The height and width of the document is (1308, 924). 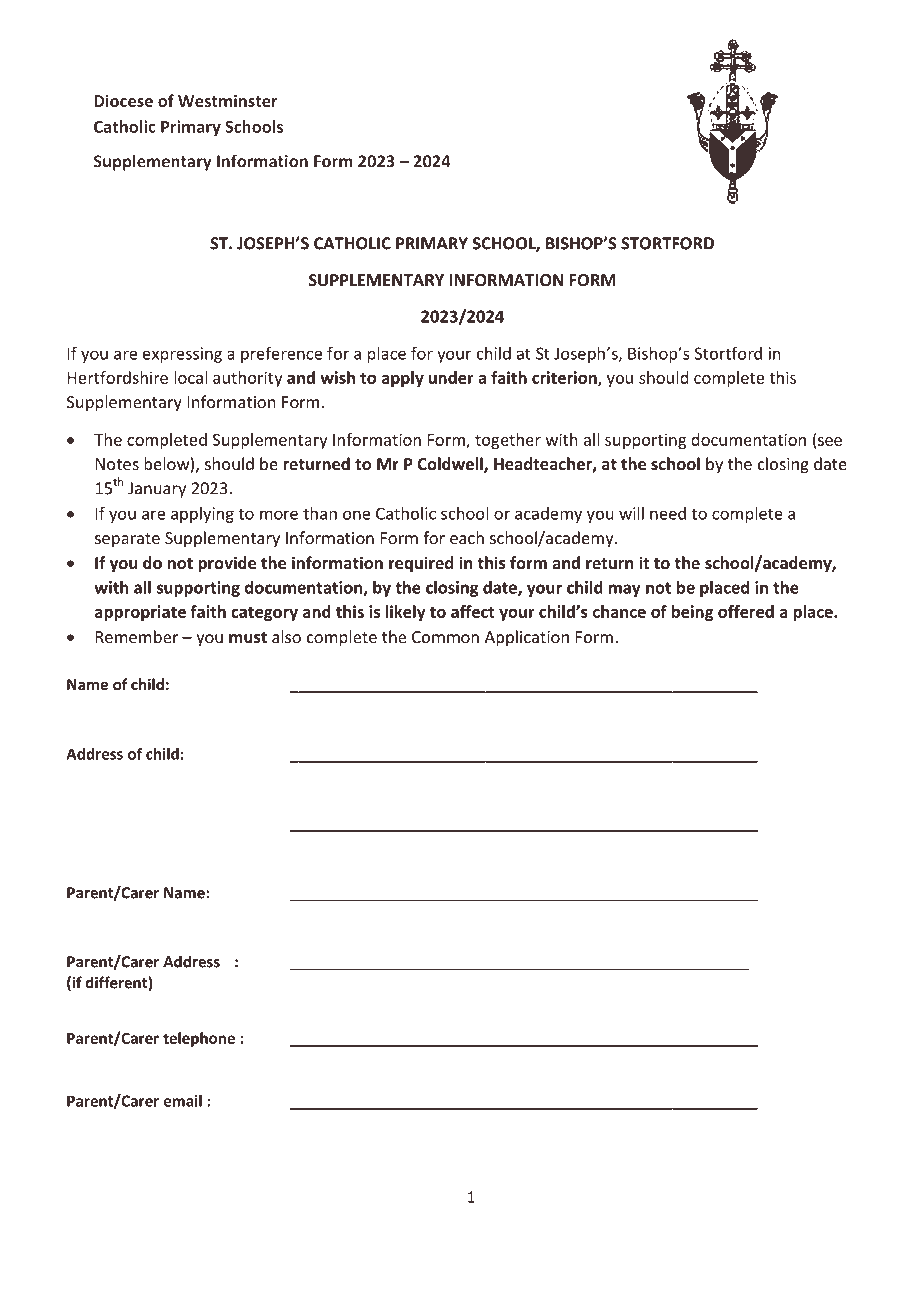 I want to click on offered, so click(x=746, y=611).
